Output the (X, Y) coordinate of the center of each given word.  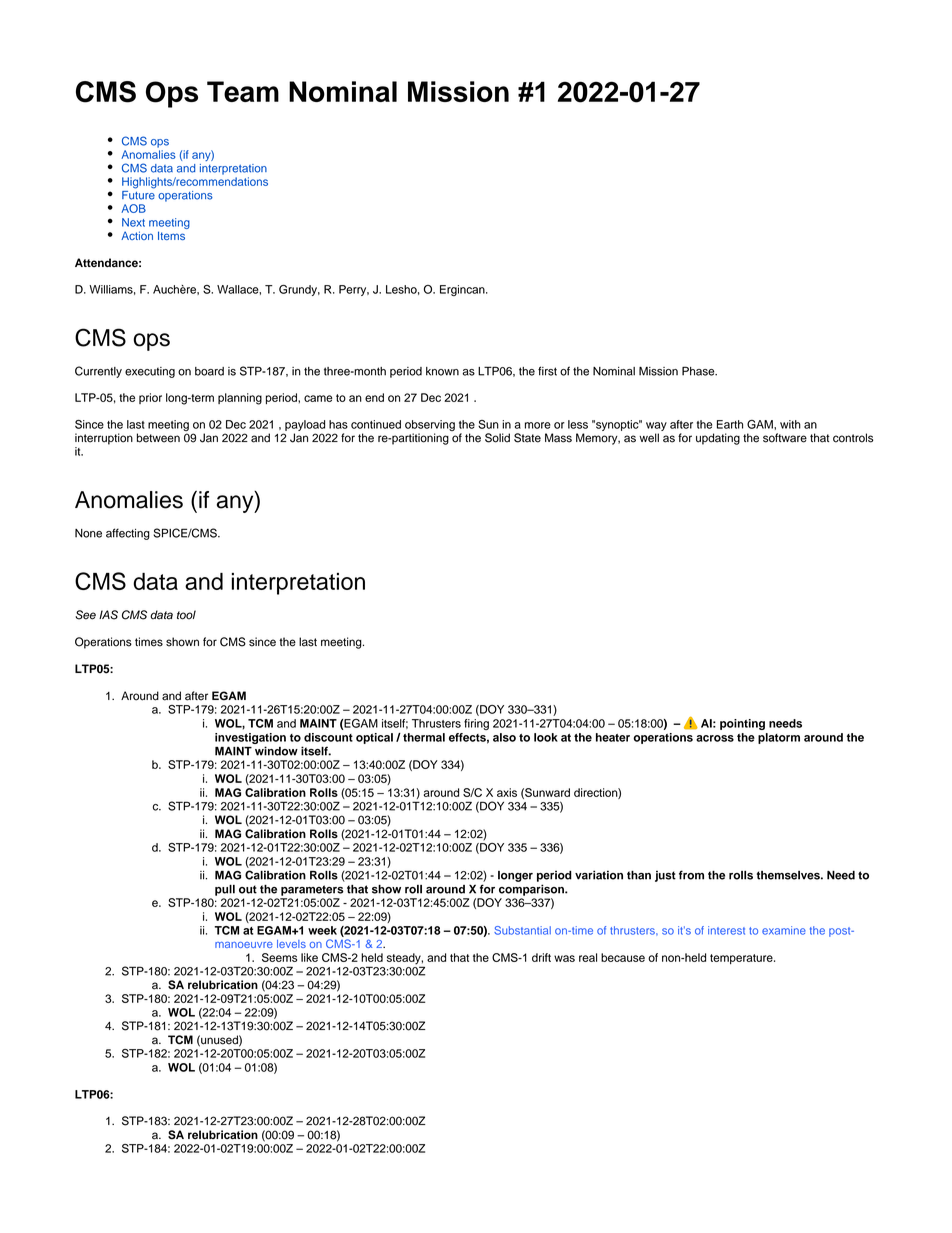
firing (476, 724)
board (209, 371)
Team (243, 91)
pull (225, 890)
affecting (128, 534)
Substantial (522, 930)
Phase (699, 371)
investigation (250, 738)
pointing (742, 724)
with (790, 424)
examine (784, 930)
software (785, 438)
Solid (497, 438)
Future (138, 194)
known (442, 371)
